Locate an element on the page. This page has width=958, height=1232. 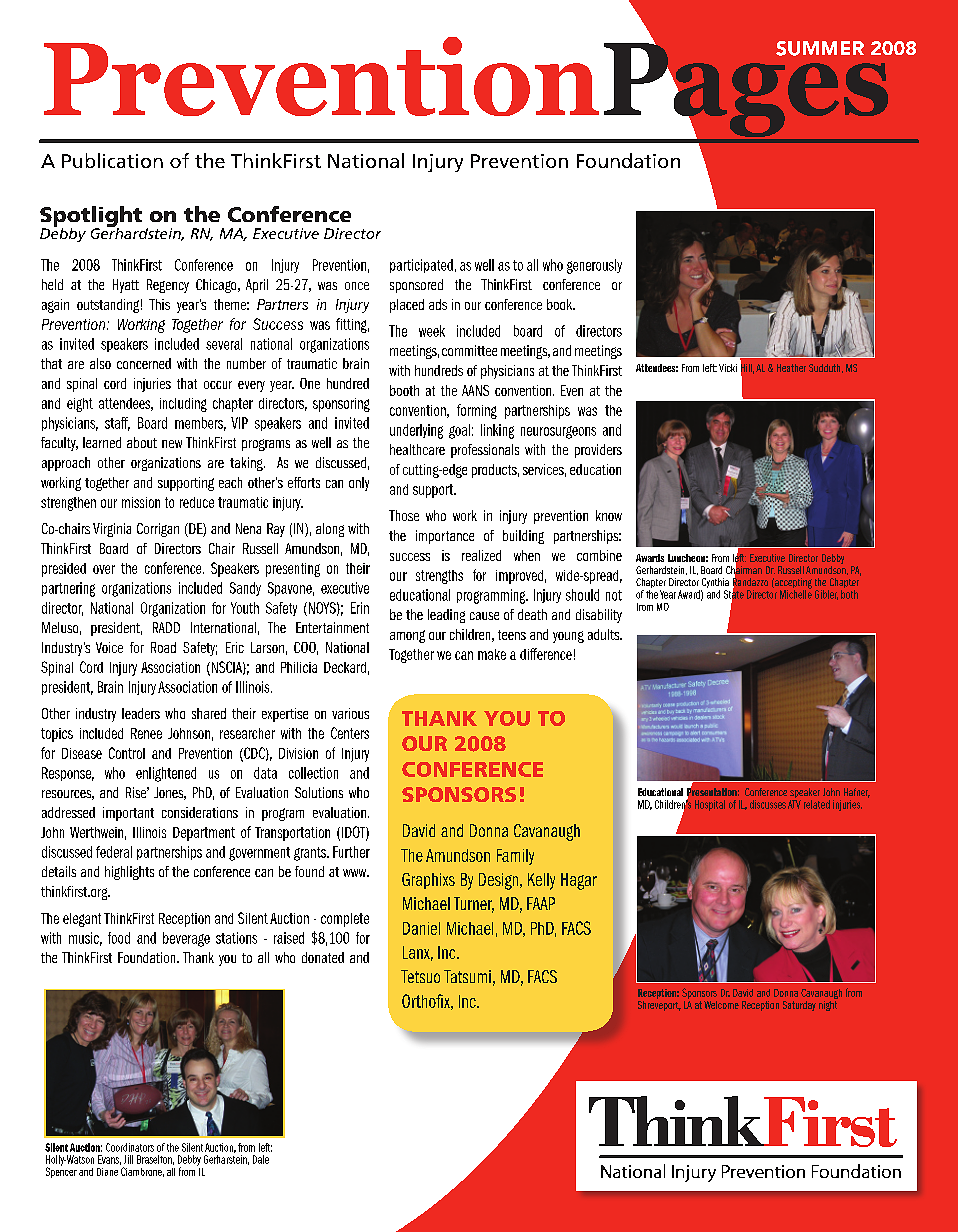
Design is located at coordinates (500, 881).
